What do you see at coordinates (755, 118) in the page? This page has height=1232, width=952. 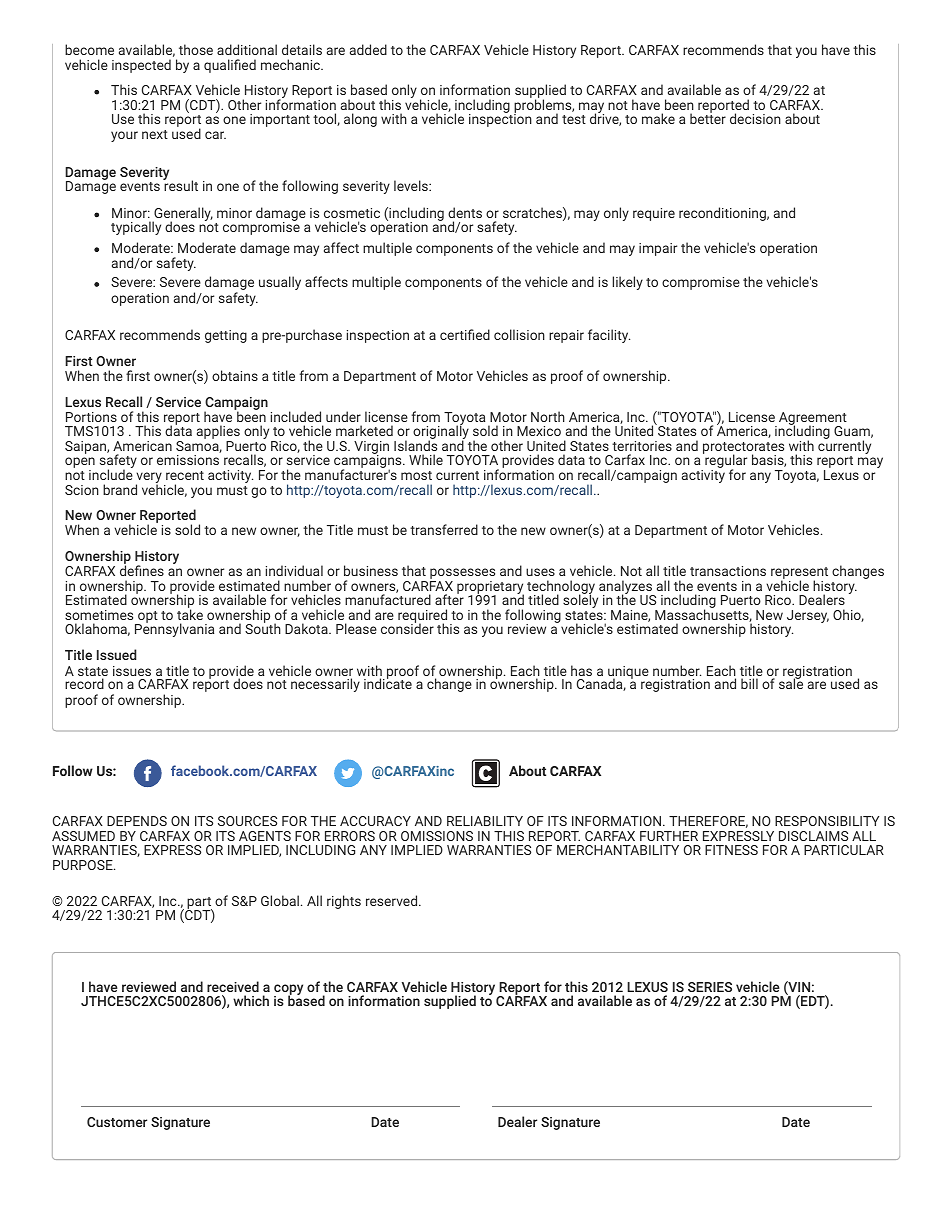 I see `decision` at bounding box center [755, 118].
